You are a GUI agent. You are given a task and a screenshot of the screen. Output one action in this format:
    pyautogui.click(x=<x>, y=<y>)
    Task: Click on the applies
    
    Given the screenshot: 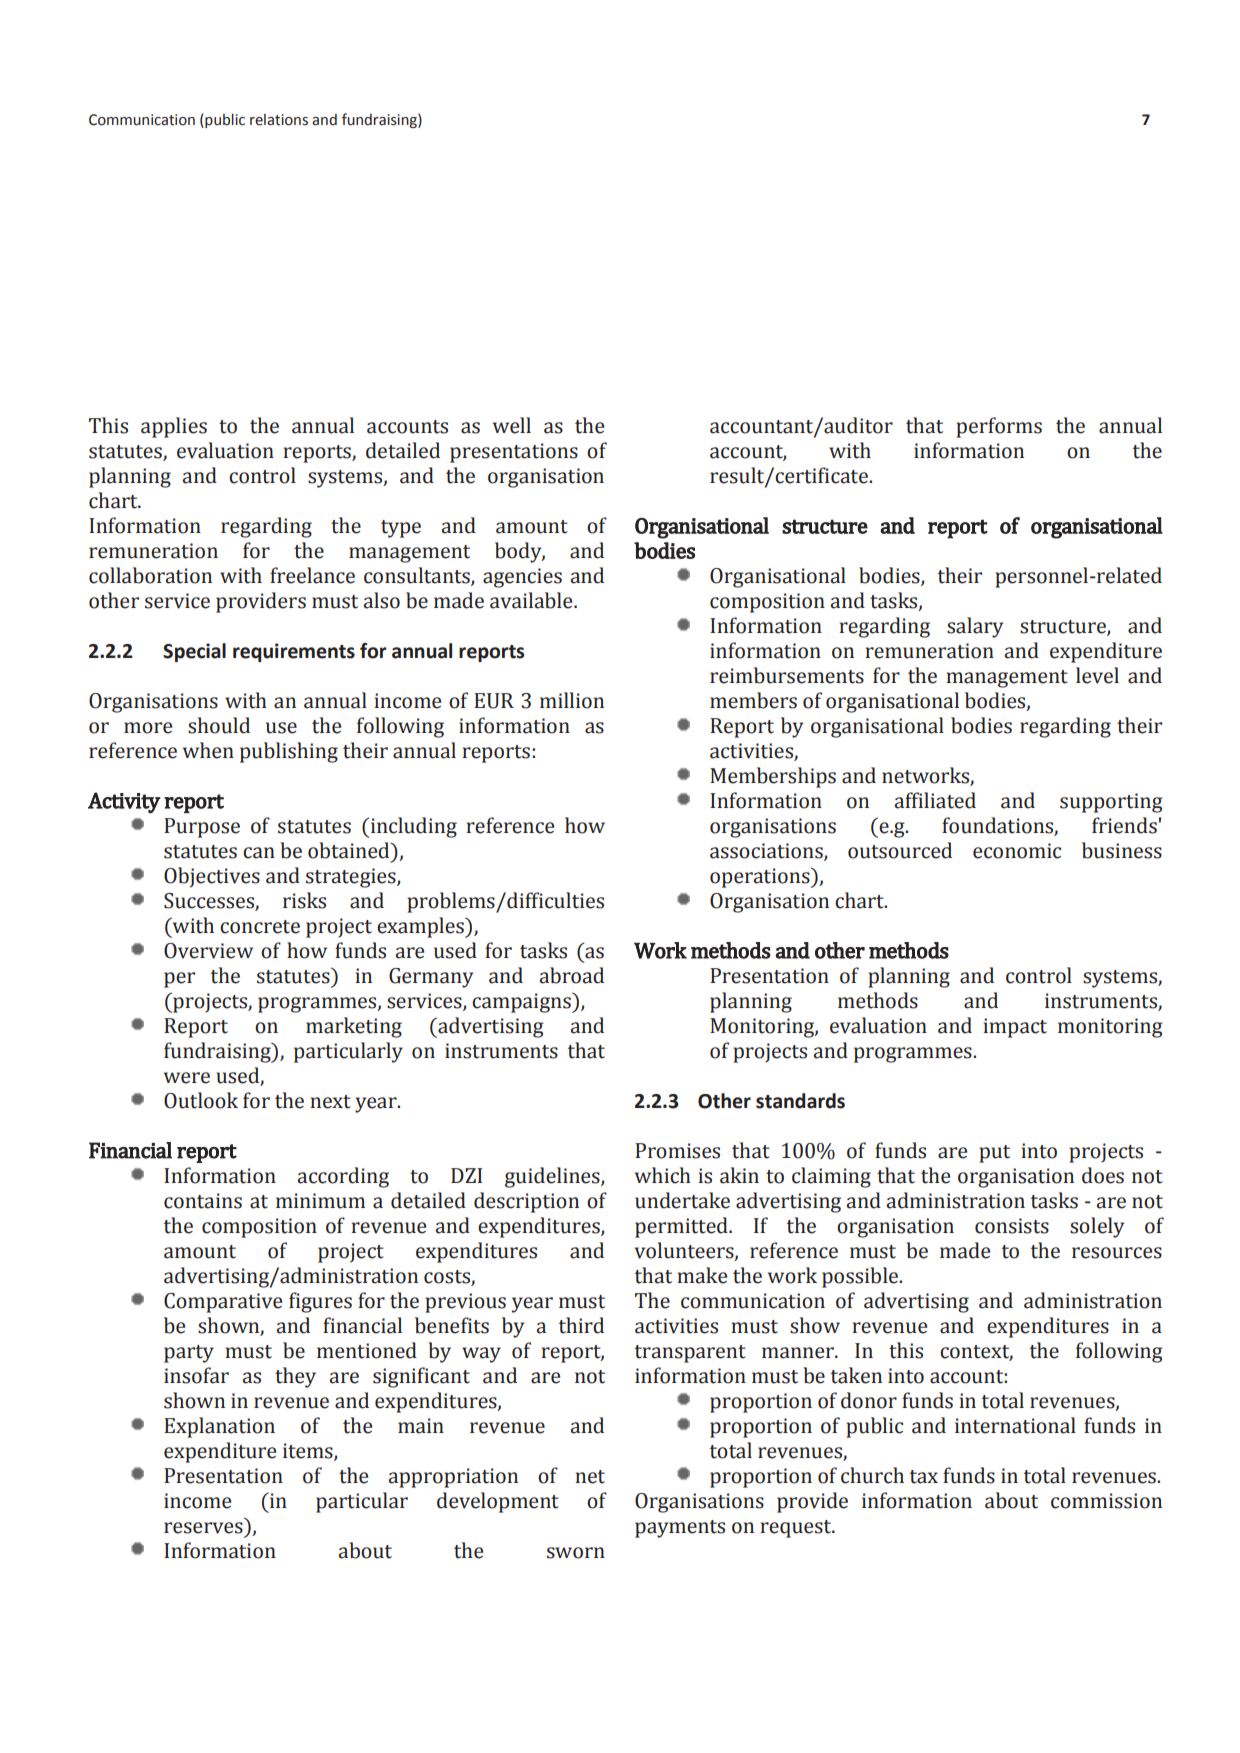 What is the action you would take?
    pyautogui.click(x=174, y=427)
